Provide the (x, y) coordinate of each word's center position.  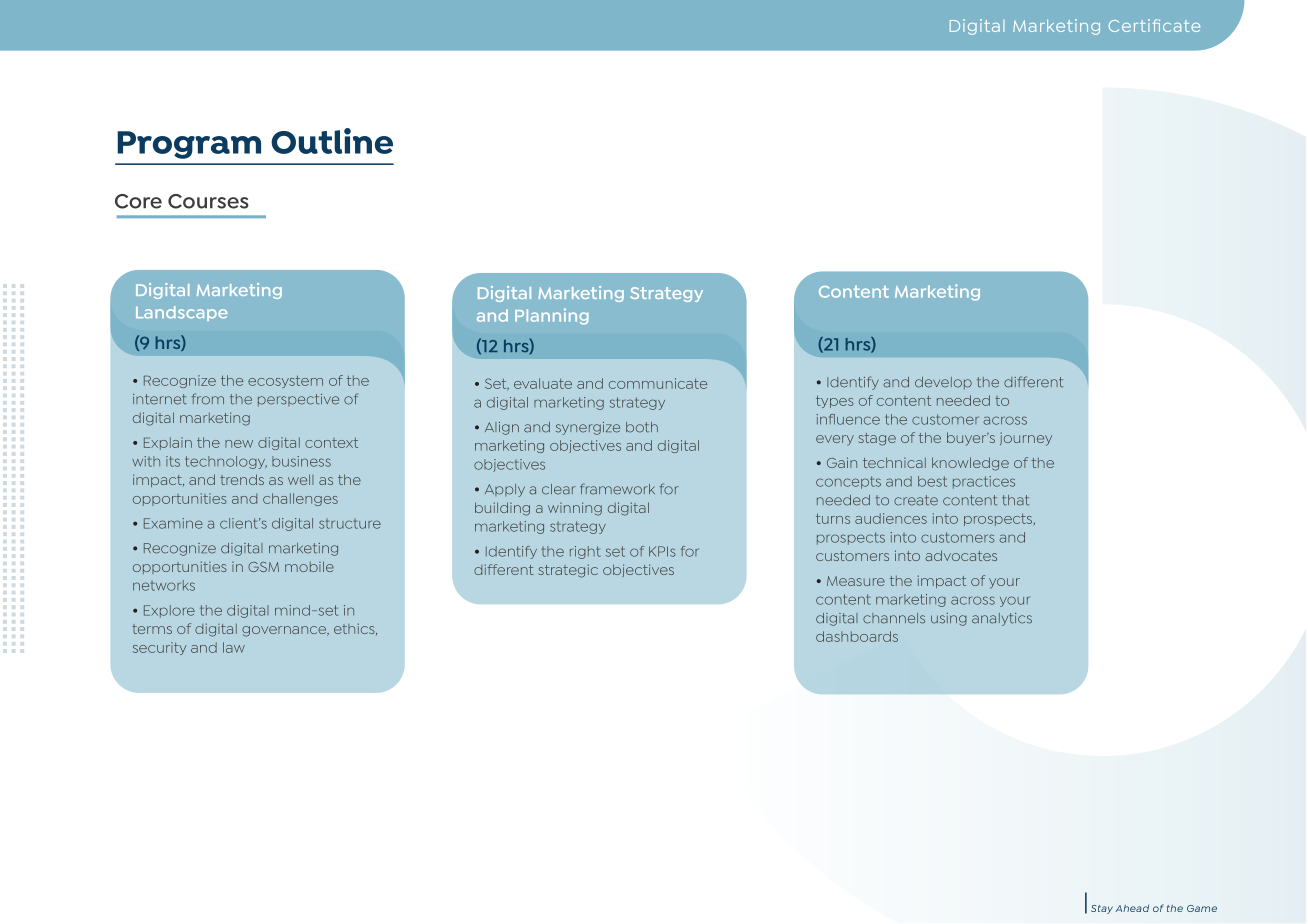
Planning (552, 316)
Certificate (1154, 25)
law (234, 647)
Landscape (182, 313)
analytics (1002, 619)
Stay (1102, 909)
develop (943, 383)
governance (285, 631)
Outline (332, 141)
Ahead (1132, 908)
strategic (568, 571)
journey (1026, 439)
